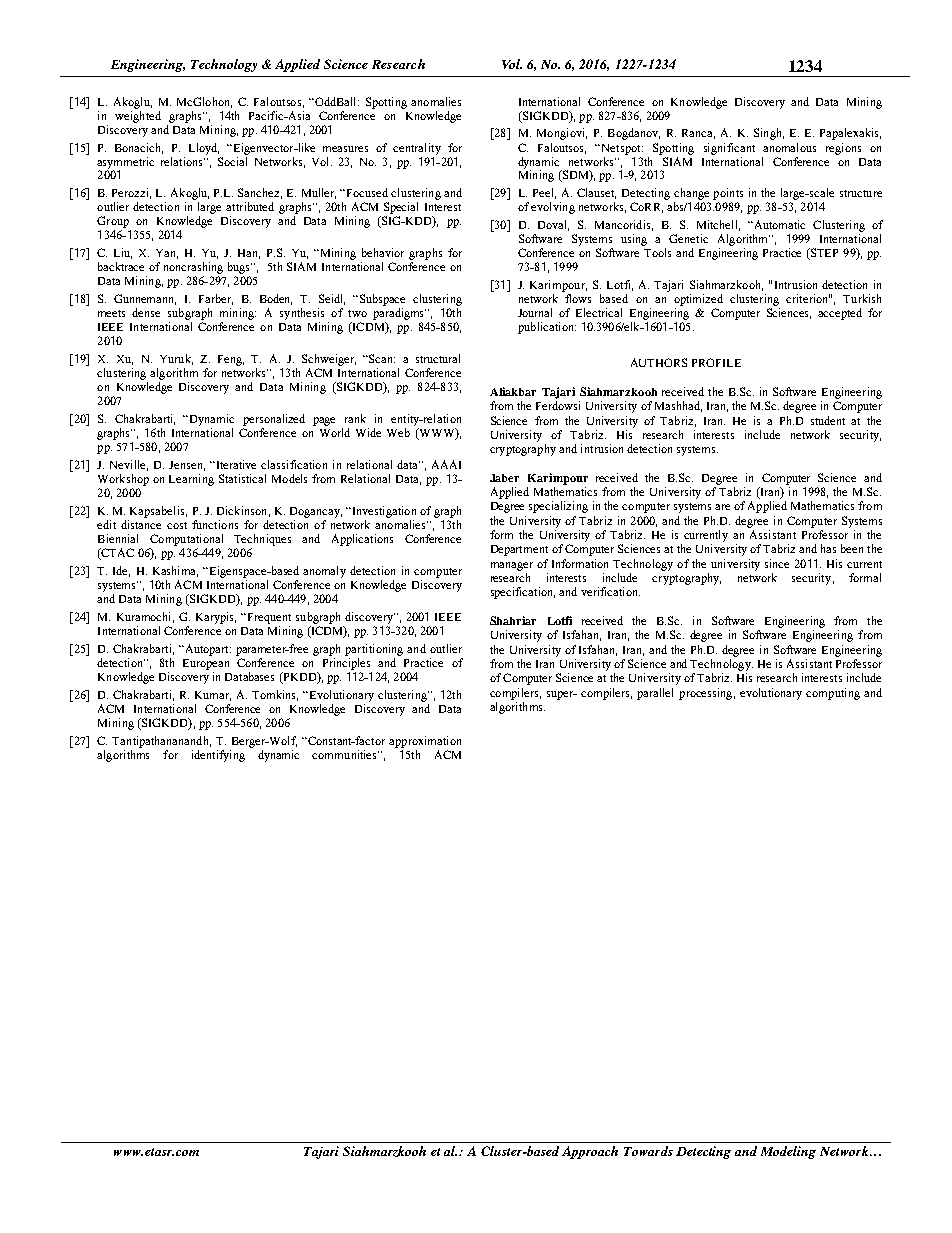 Image resolution: width=952 pixels, height=1233 pixels. Describe the element at coordinates (425, 742) in the screenshot. I see `approximation` at that location.
